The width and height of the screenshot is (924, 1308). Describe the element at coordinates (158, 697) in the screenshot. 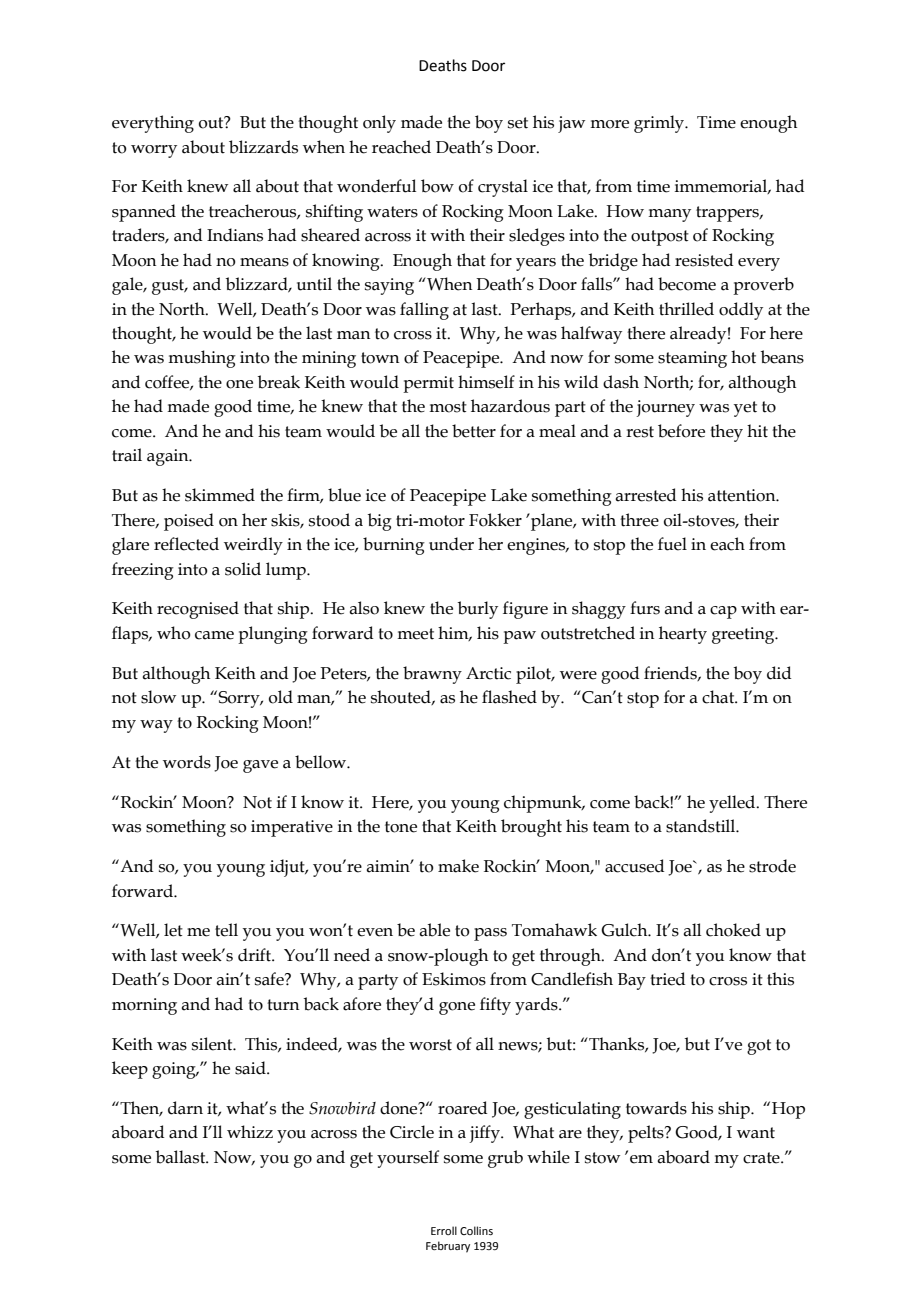

I see `slow` at that location.
